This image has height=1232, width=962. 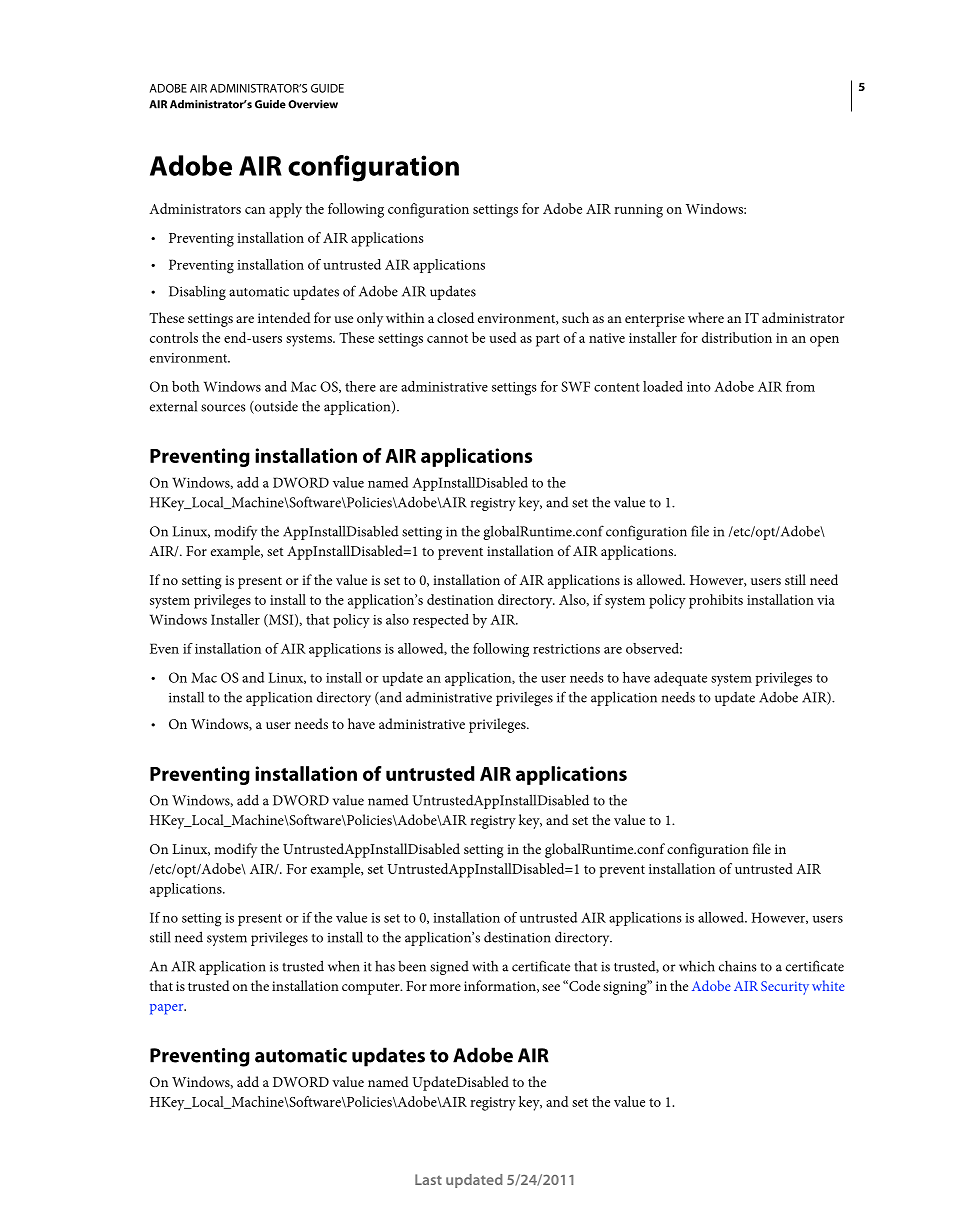 What do you see at coordinates (344, 966) in the image?
I see `when` at bounding box center [344, 966].
